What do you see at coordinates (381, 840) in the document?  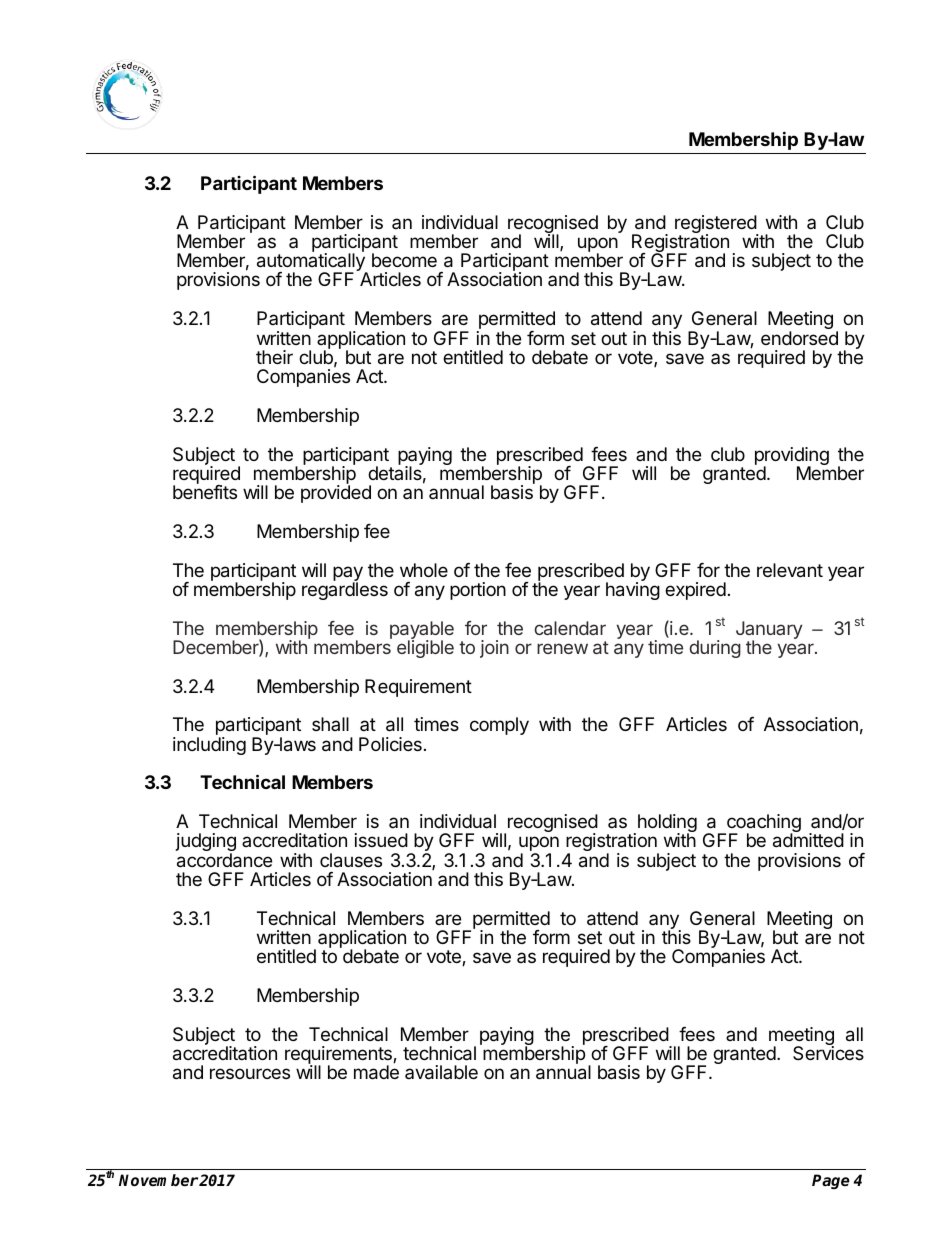 I see `issued` at bounding box center [381, 840].
